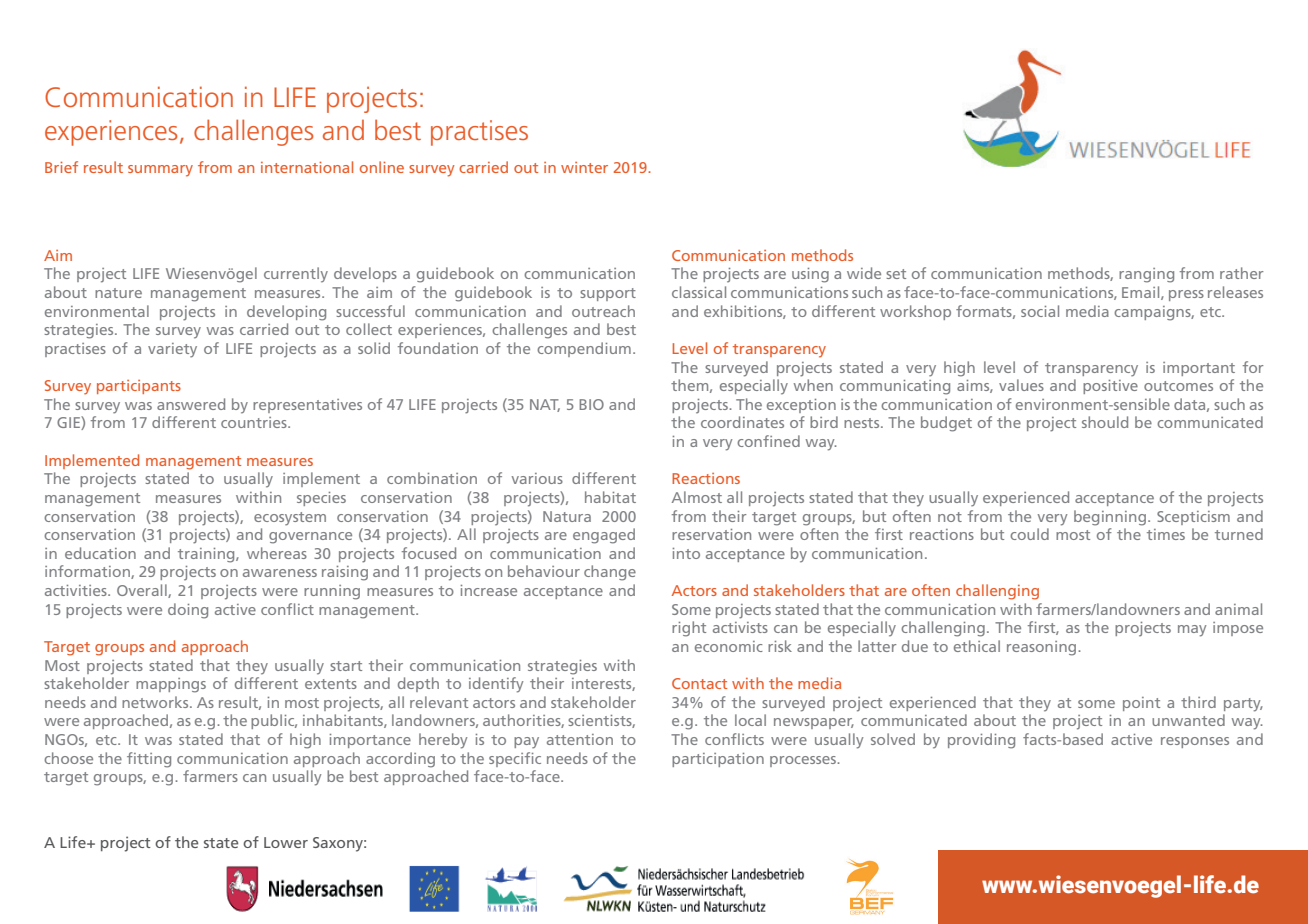 This screenshot has width=1308, height=924. Describe the element at coordinates (1166, 534) in the screenshot. I see `times` at that location.
